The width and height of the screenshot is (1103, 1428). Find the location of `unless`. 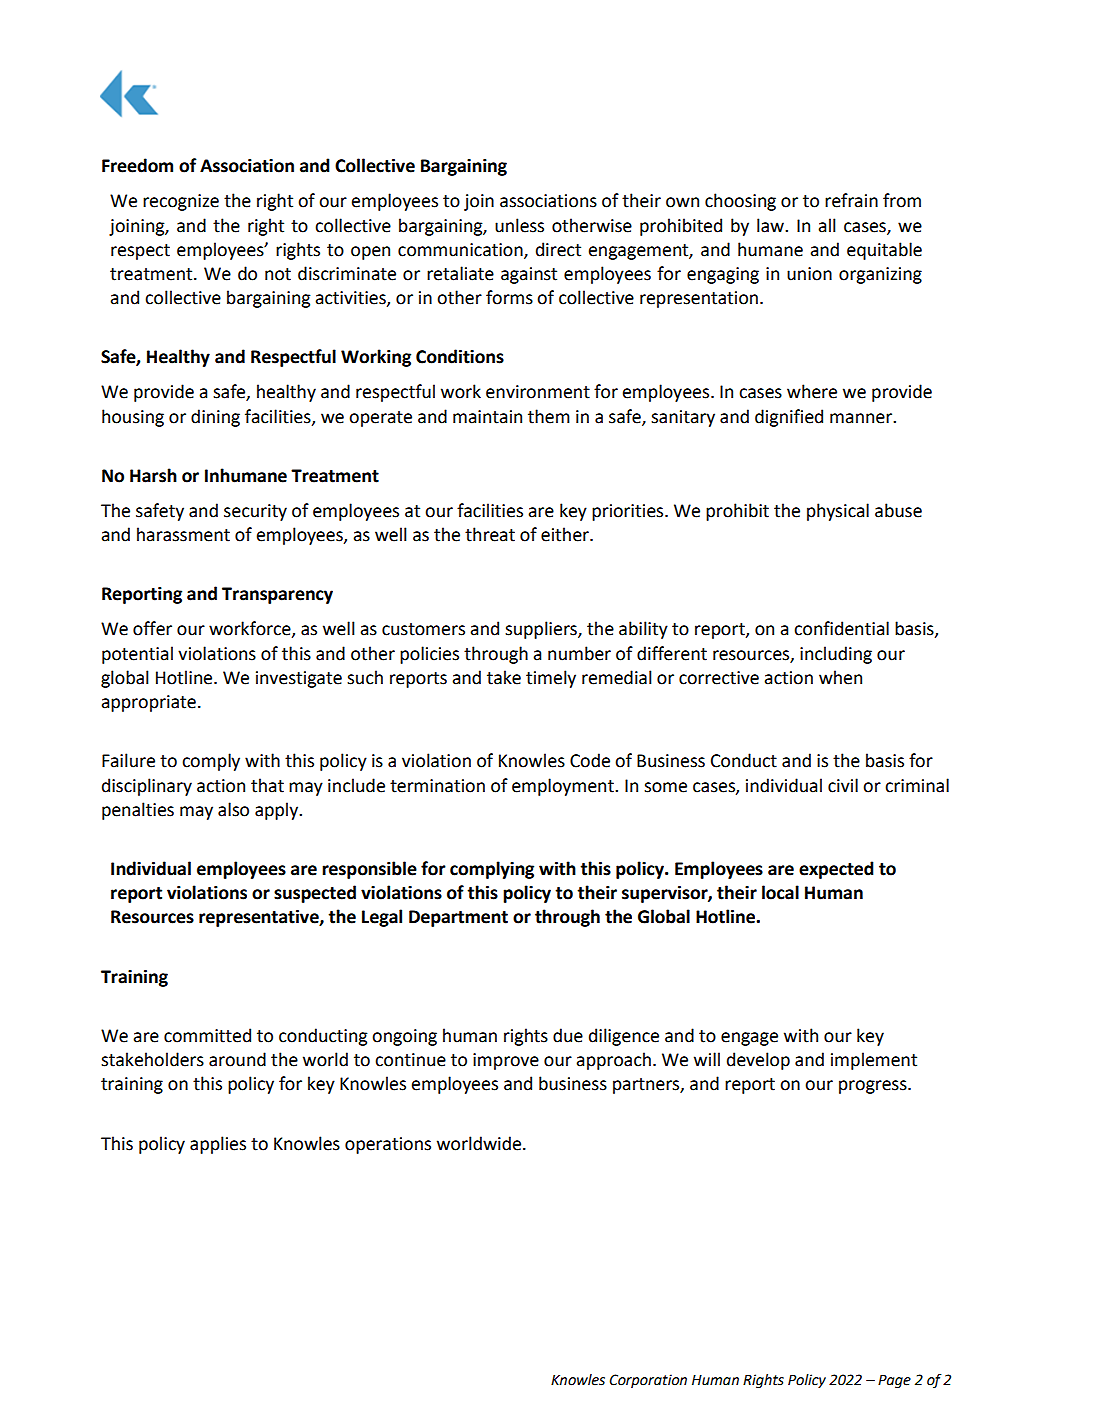

unless is located at coordinates (519, 225).
